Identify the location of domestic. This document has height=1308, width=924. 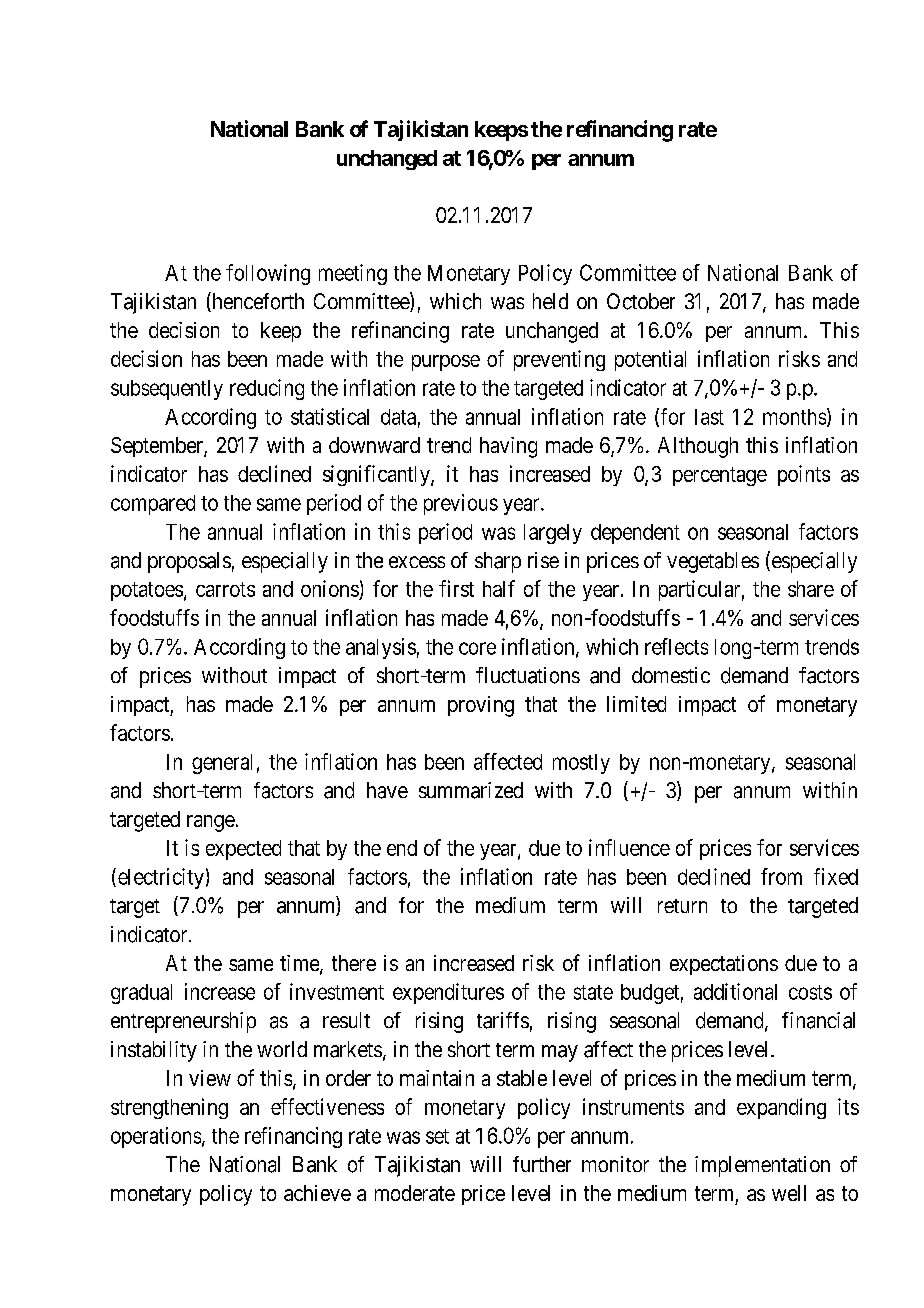
(671, 675).
